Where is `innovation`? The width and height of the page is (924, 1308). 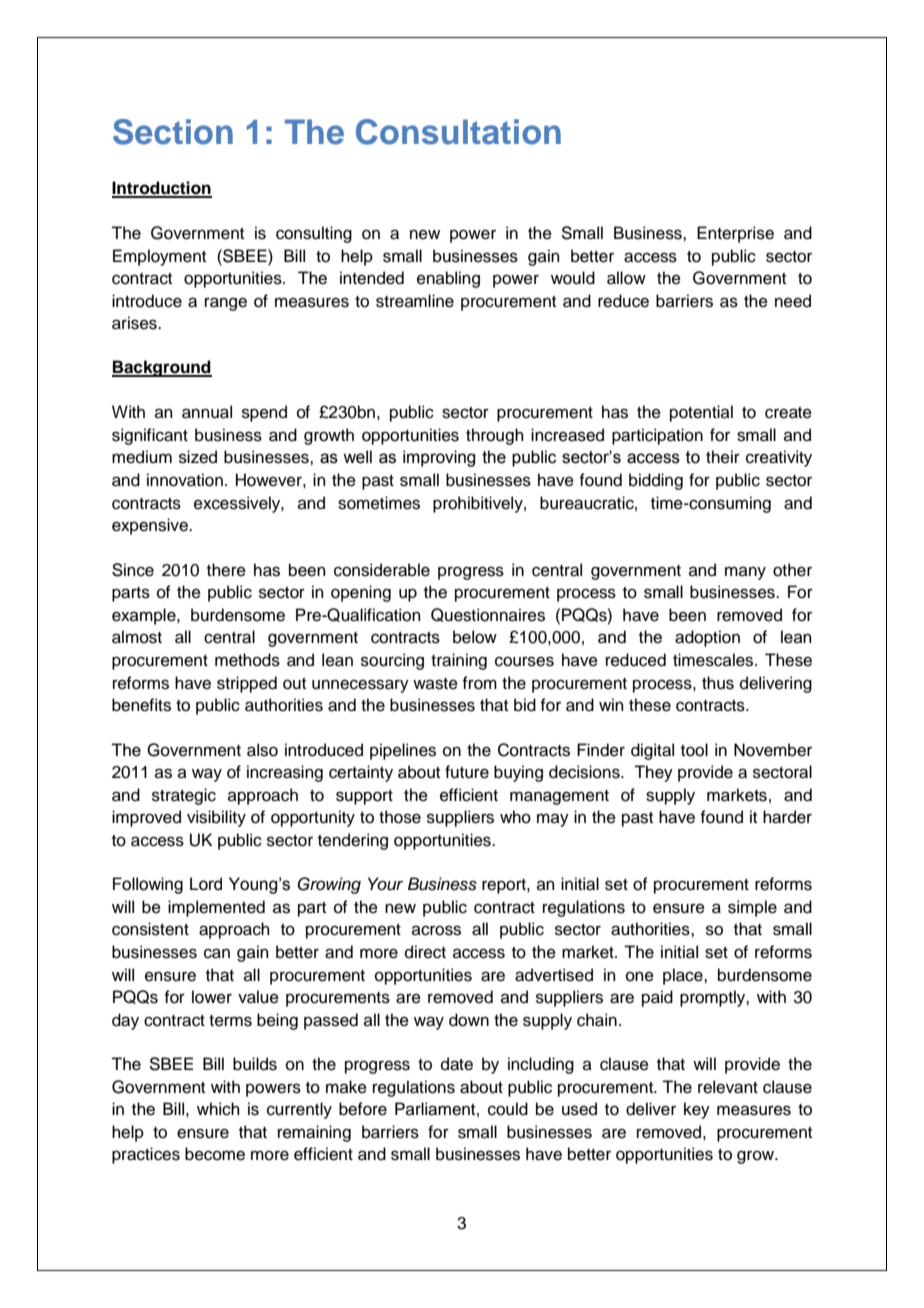 innovation is located at coordinates (185, 480).
